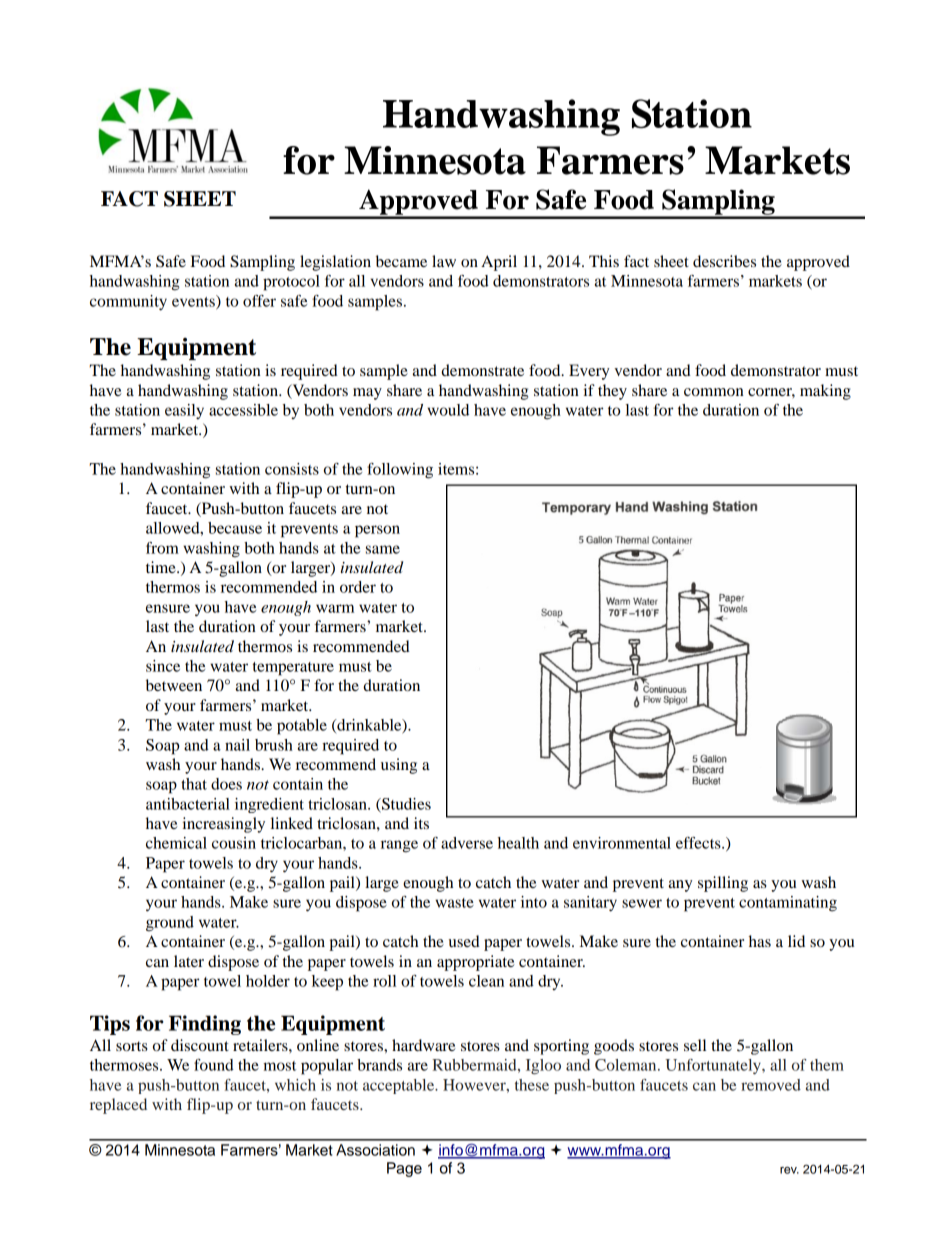  What do you see at coordinates (399, 766) in the screenshot?
I see `using` at bounding box center [399, 766].
